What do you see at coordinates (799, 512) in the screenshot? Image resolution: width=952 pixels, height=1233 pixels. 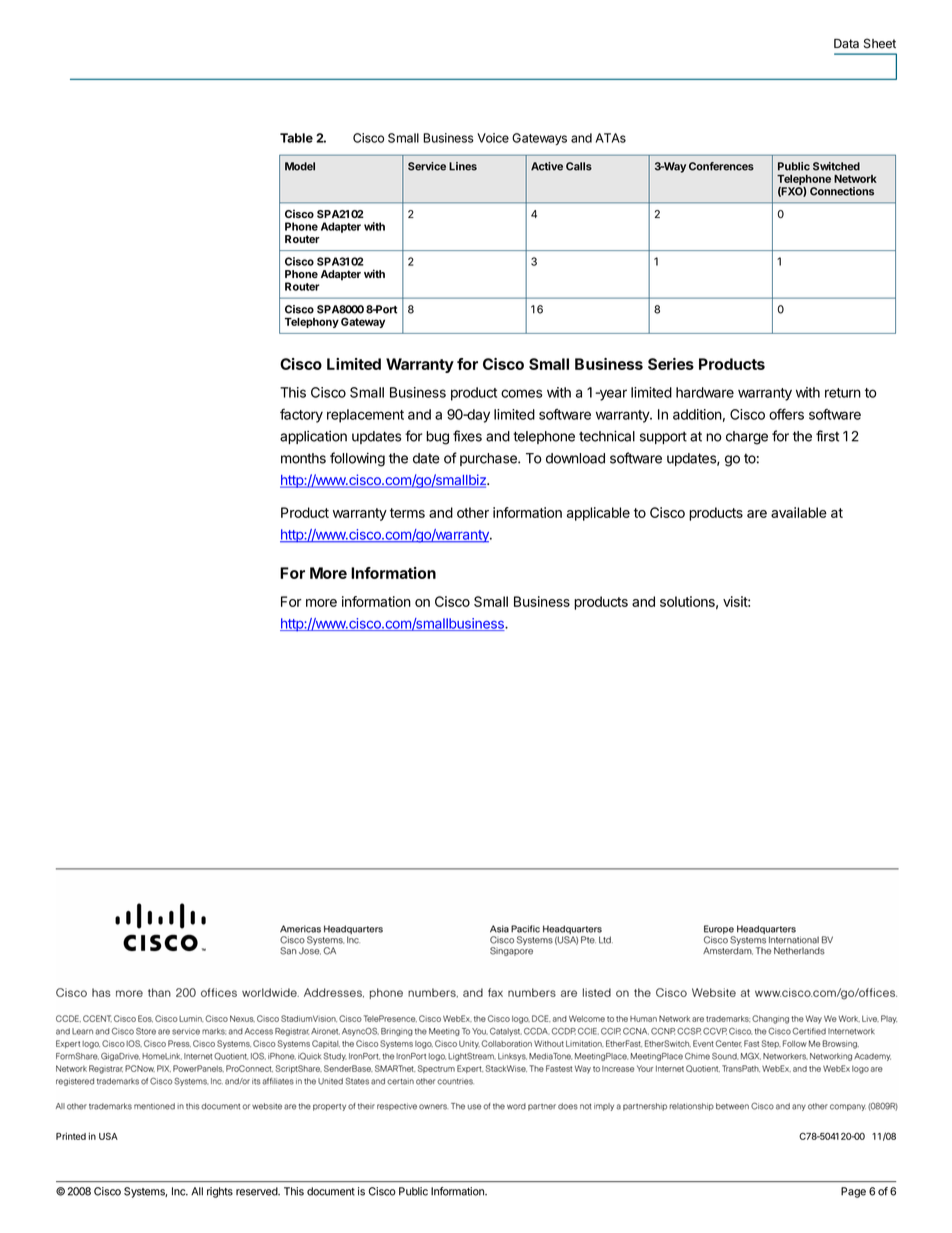 I see `available` at bounding box center [799, 512].
